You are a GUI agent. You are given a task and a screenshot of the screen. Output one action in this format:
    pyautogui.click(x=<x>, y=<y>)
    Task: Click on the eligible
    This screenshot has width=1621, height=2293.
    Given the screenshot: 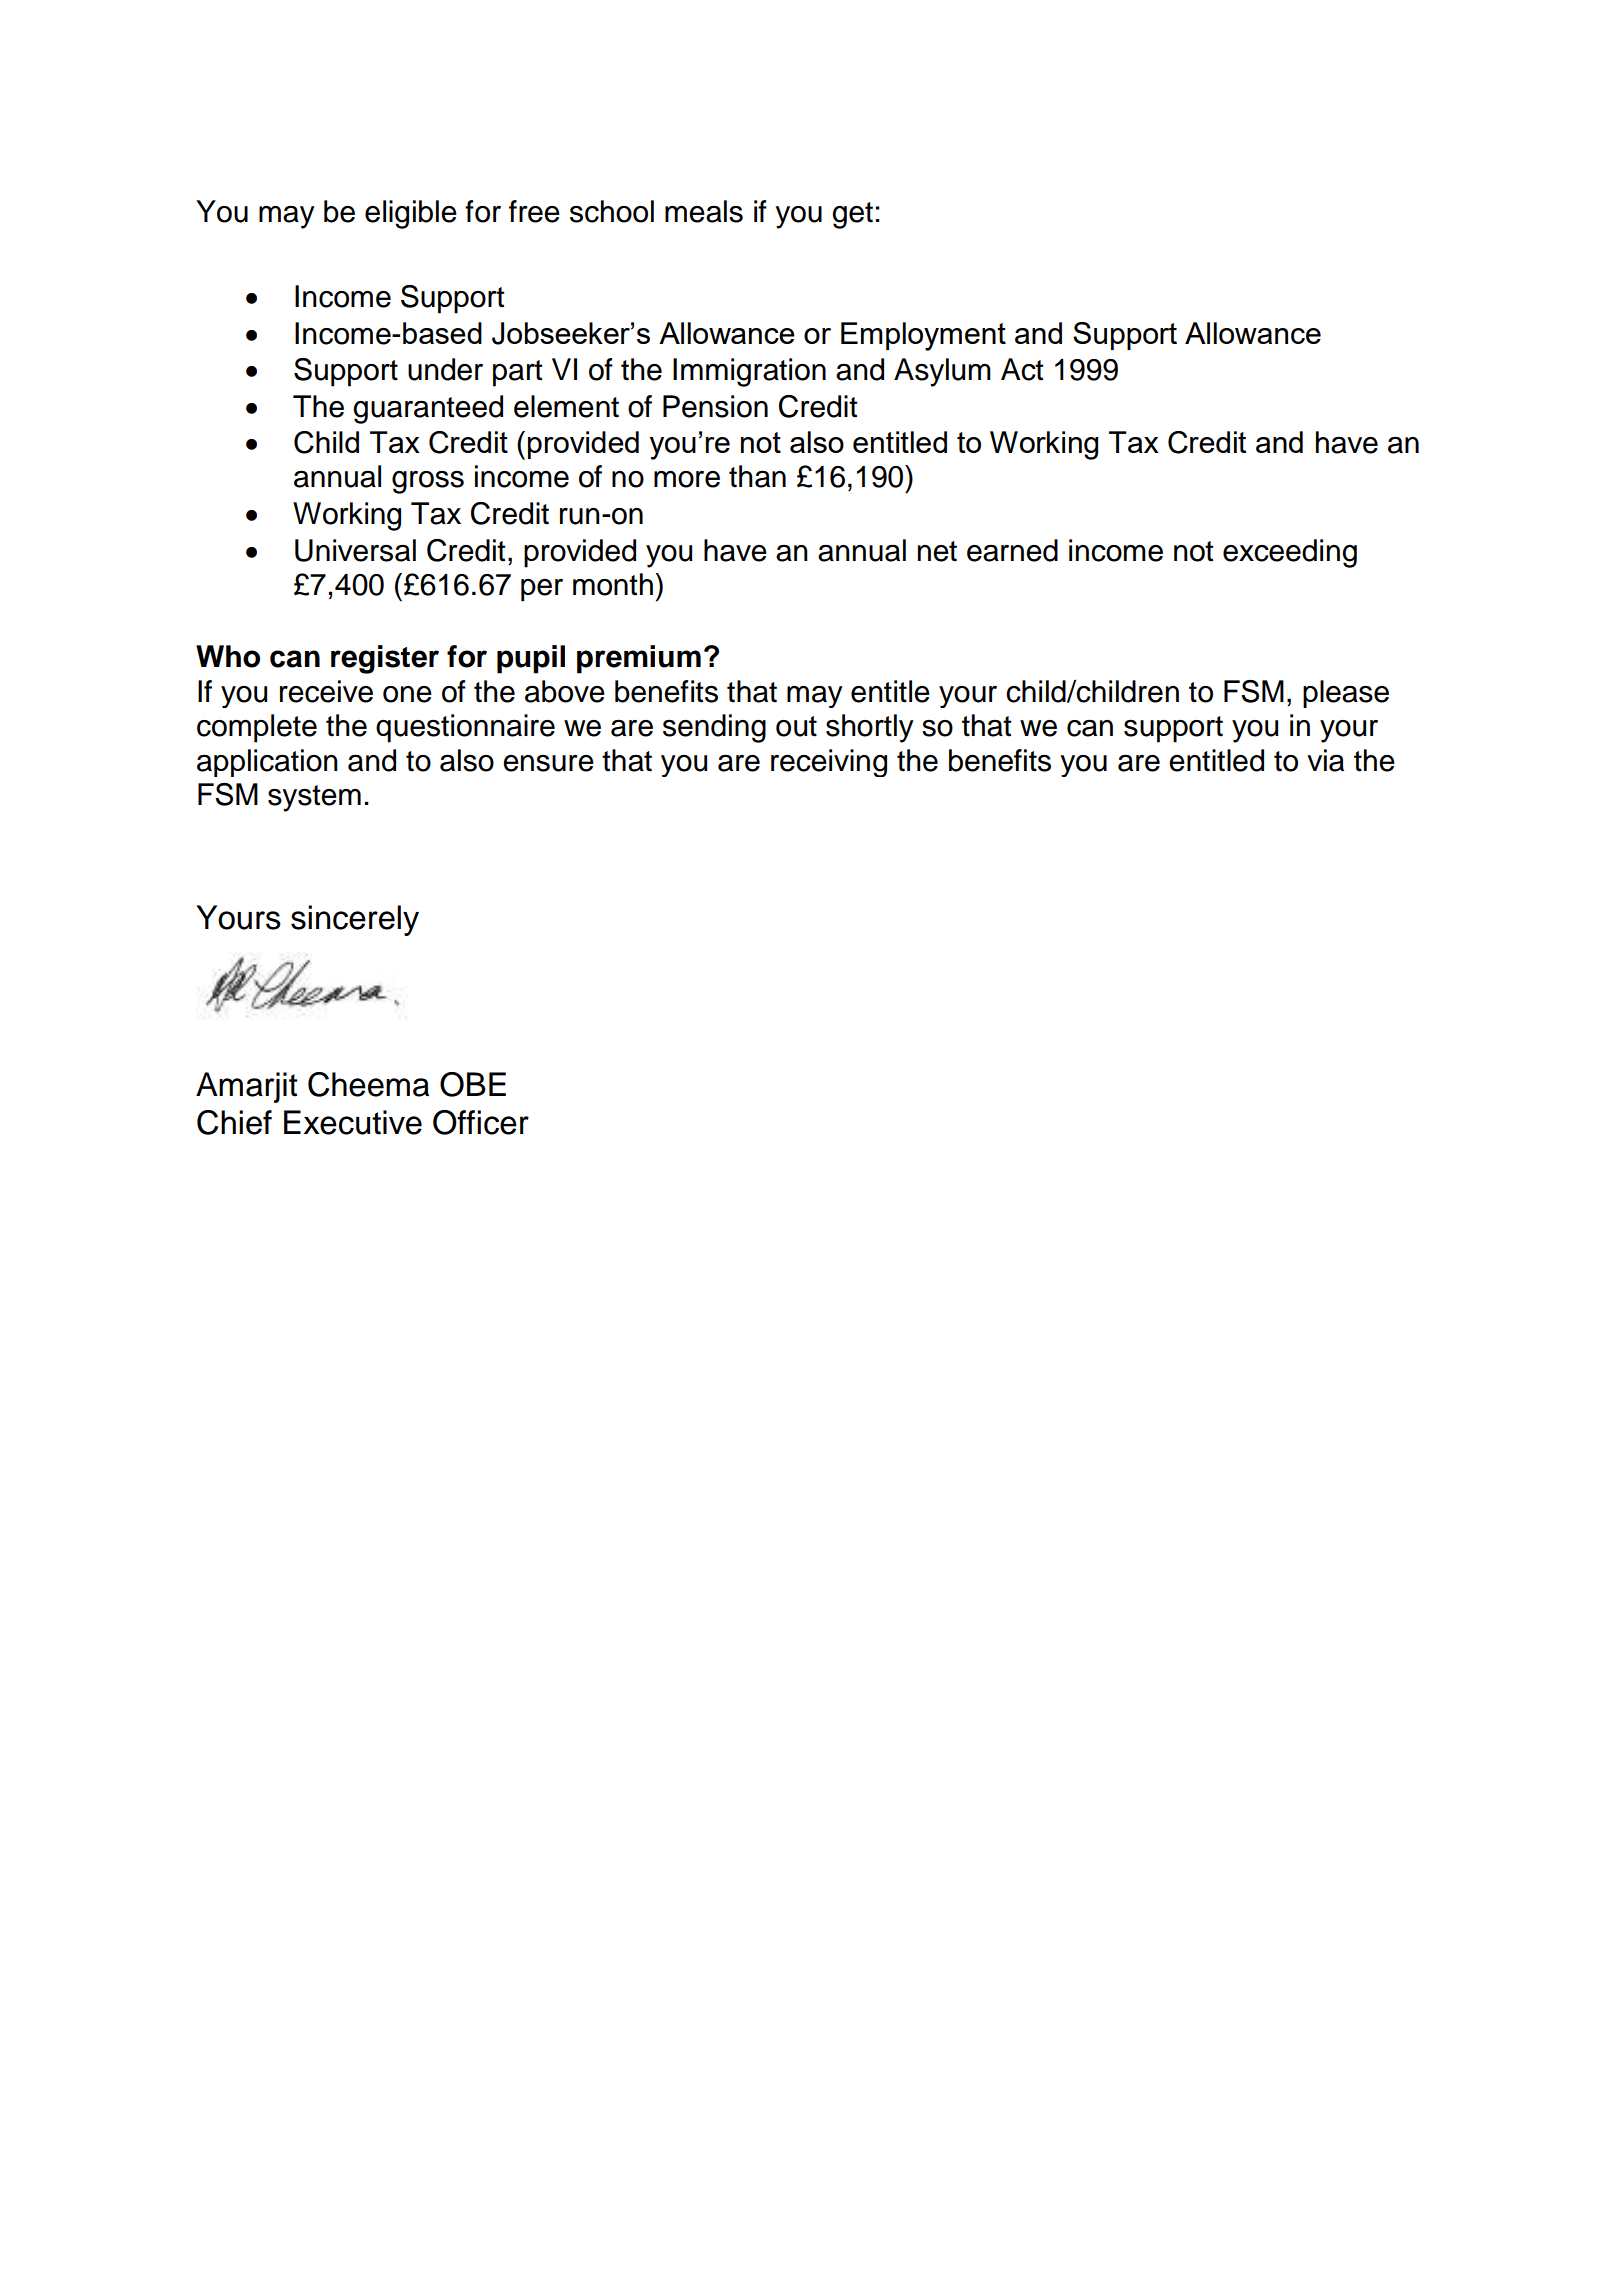 What is the action you would take?
    pyautogui.click(x=411, y=214)
